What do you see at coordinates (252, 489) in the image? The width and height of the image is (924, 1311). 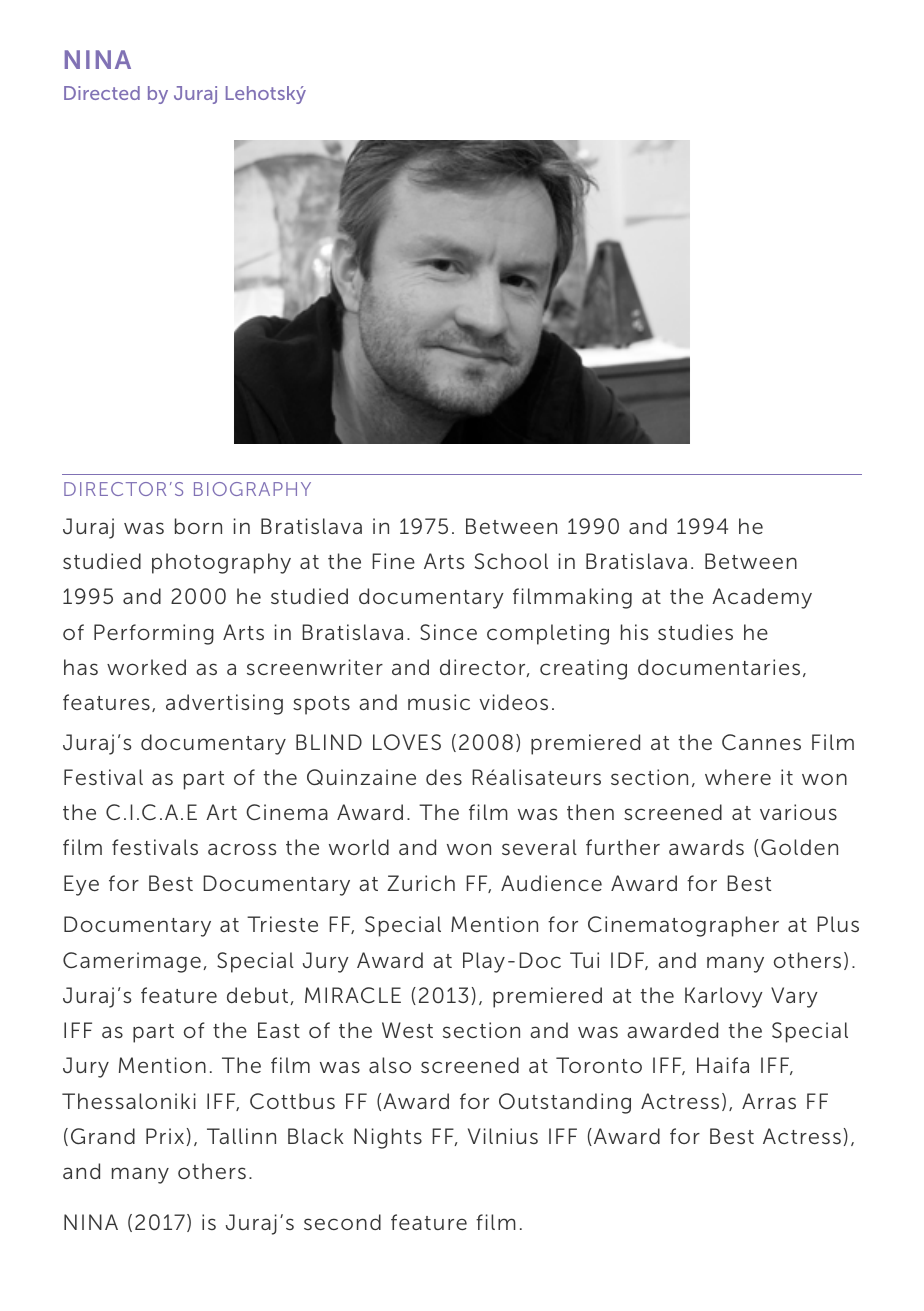 I see `BIOGRAPHY` at bounding box center [252, 489].
